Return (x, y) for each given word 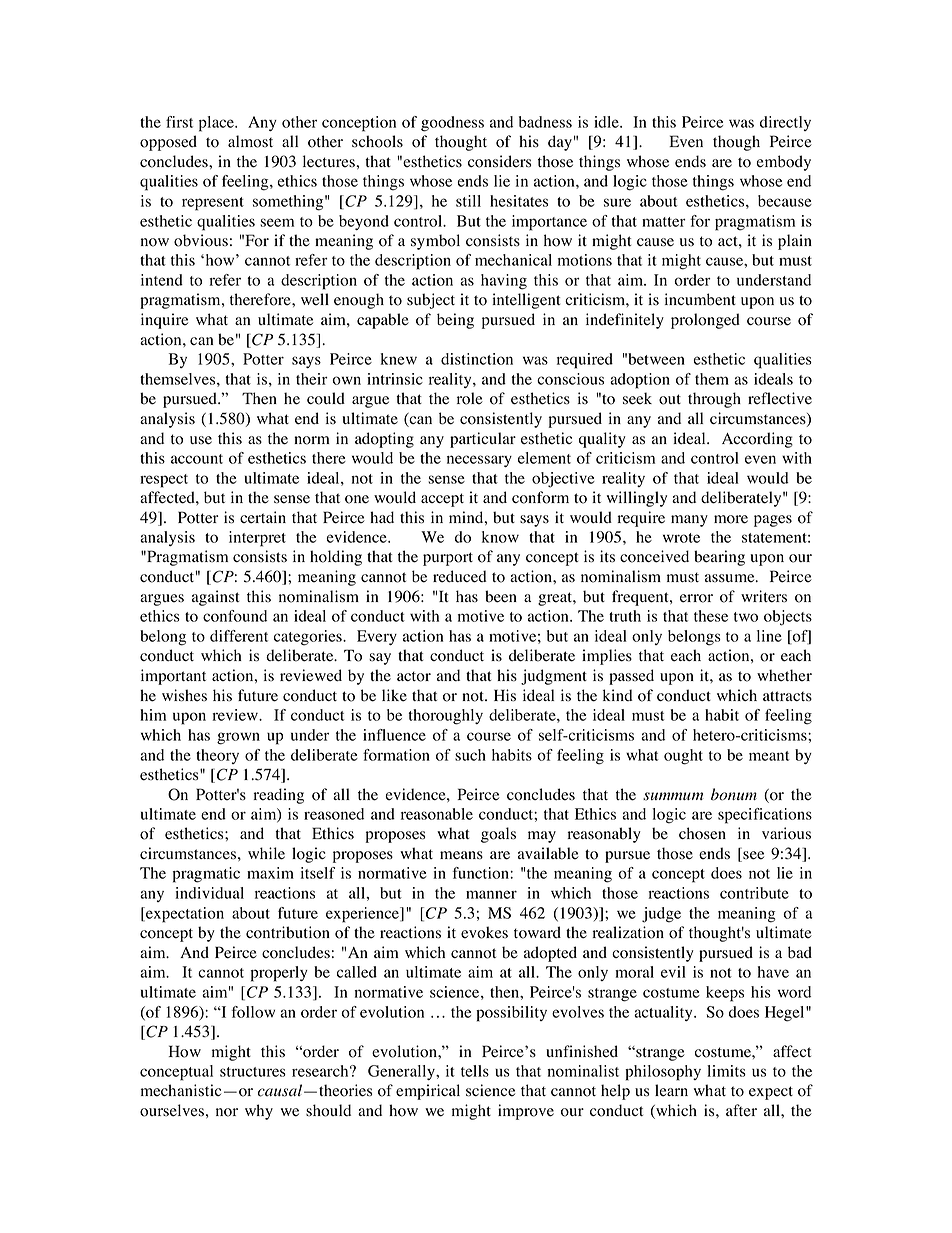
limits (726, 1071)
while (266, 853)
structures (253, 1072)
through (714, 400)
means (461, 855)
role (470, 398)
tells (475, 1071)
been (501, 596)
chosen (702, 833)
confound (235, 616)
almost (250, 141)
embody (783, 163)
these (711, 616)
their (312, 379)
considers (499, 161)
